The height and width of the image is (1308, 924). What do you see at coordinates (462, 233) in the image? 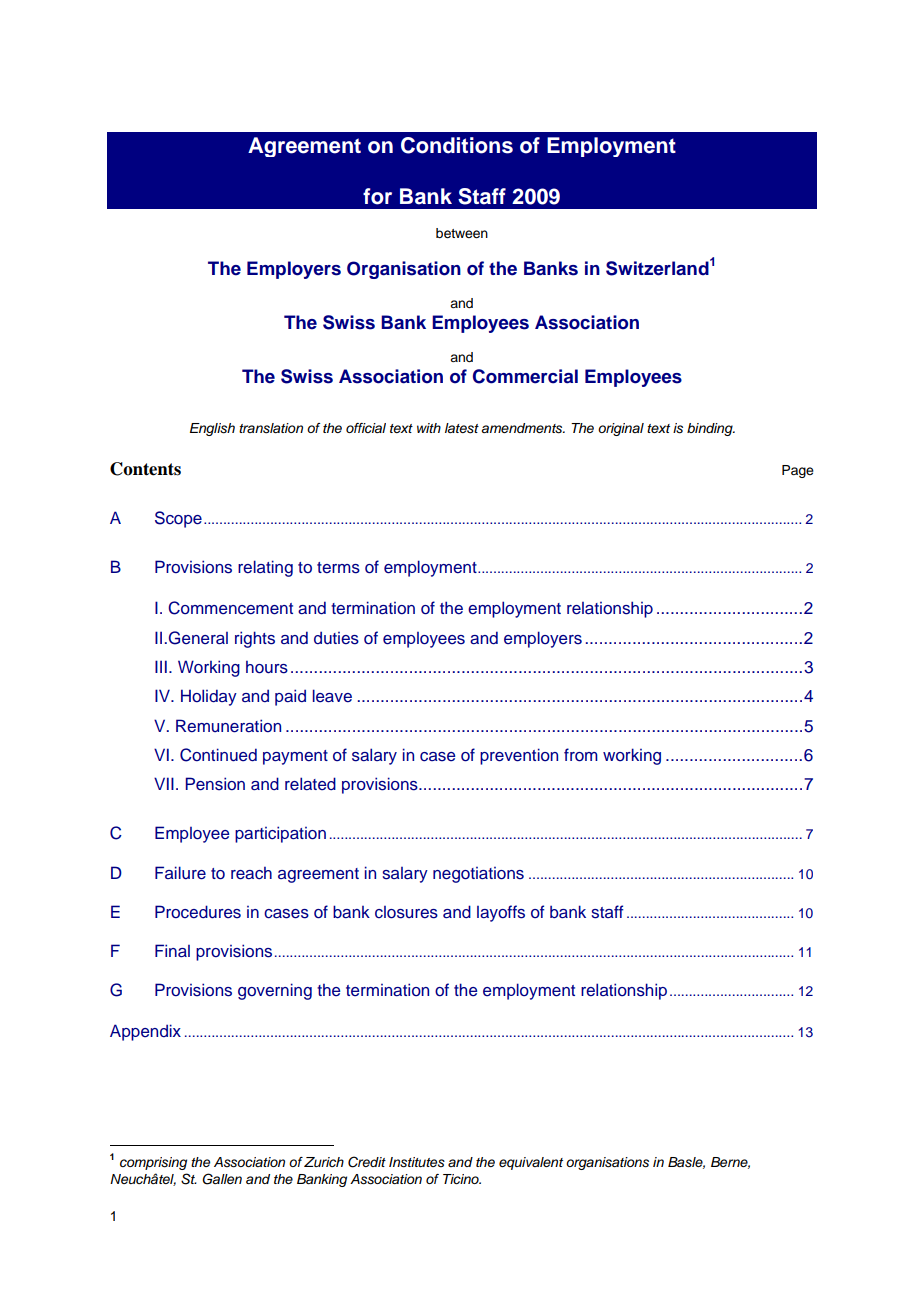
I see `between` at bounding box center [462, 233].
